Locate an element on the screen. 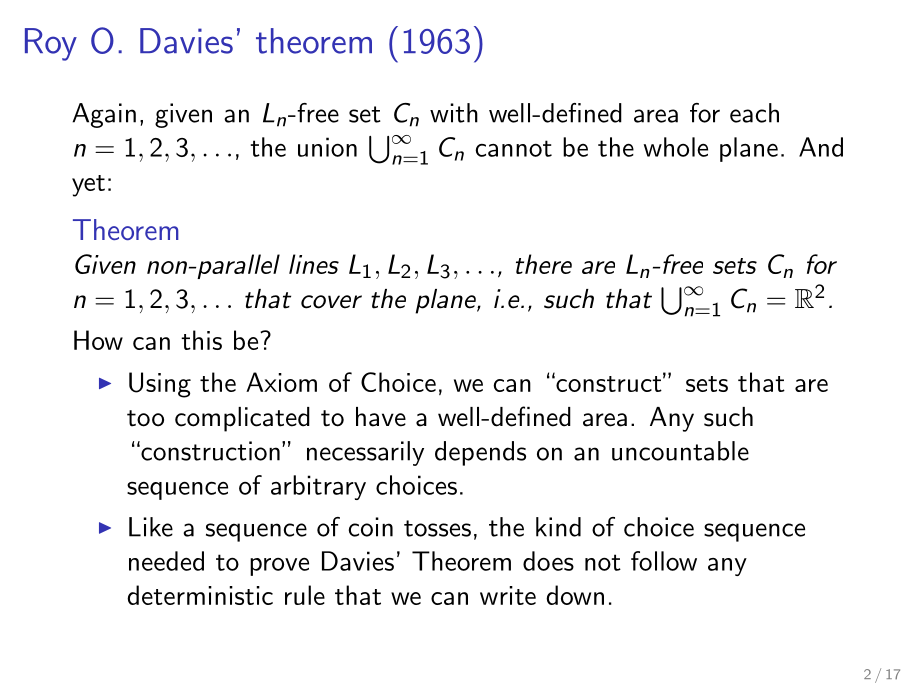  follow is located at coordinates (664, 561).
